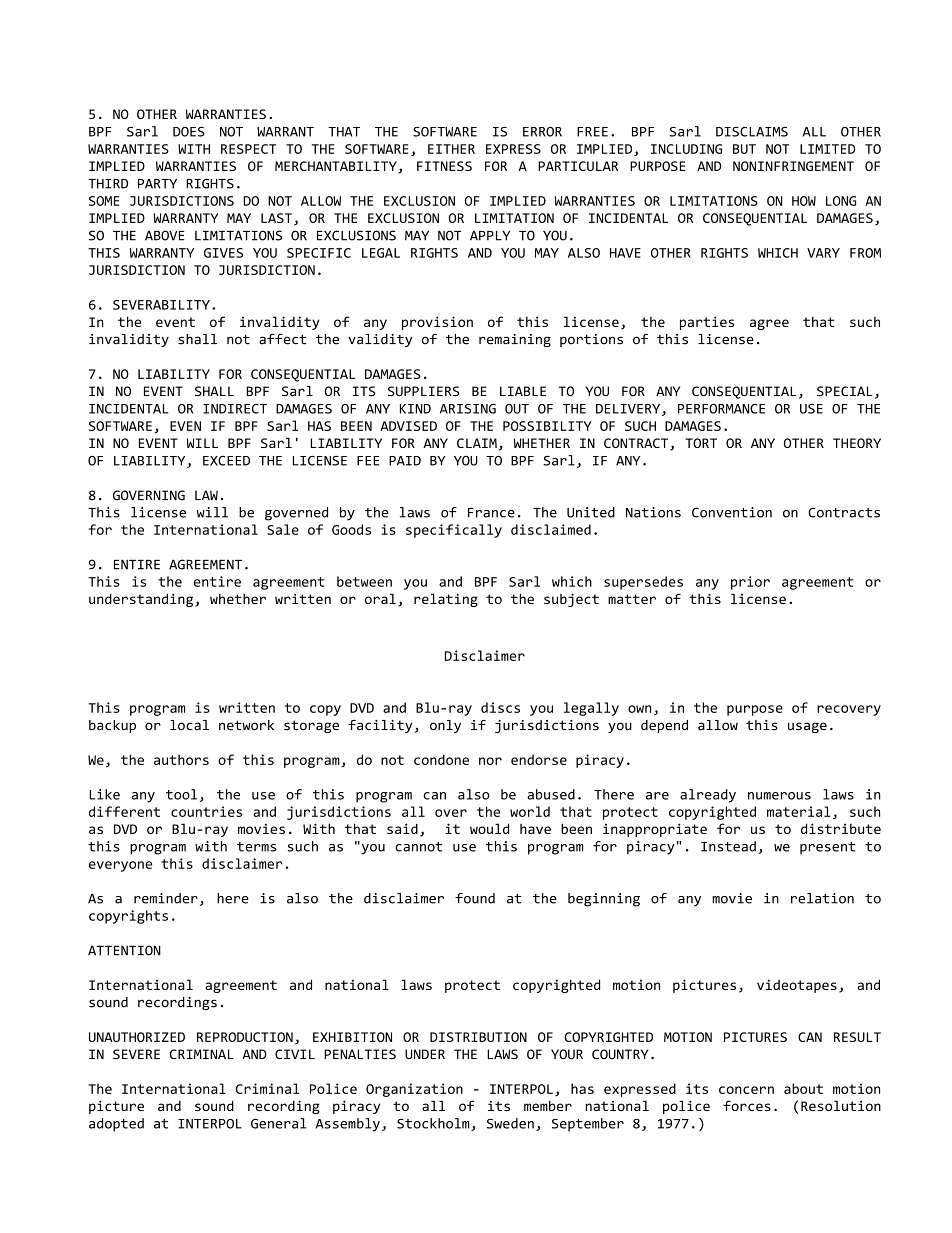 This image has width=952, height=1233. I want to click on local, so click(189, 725).
